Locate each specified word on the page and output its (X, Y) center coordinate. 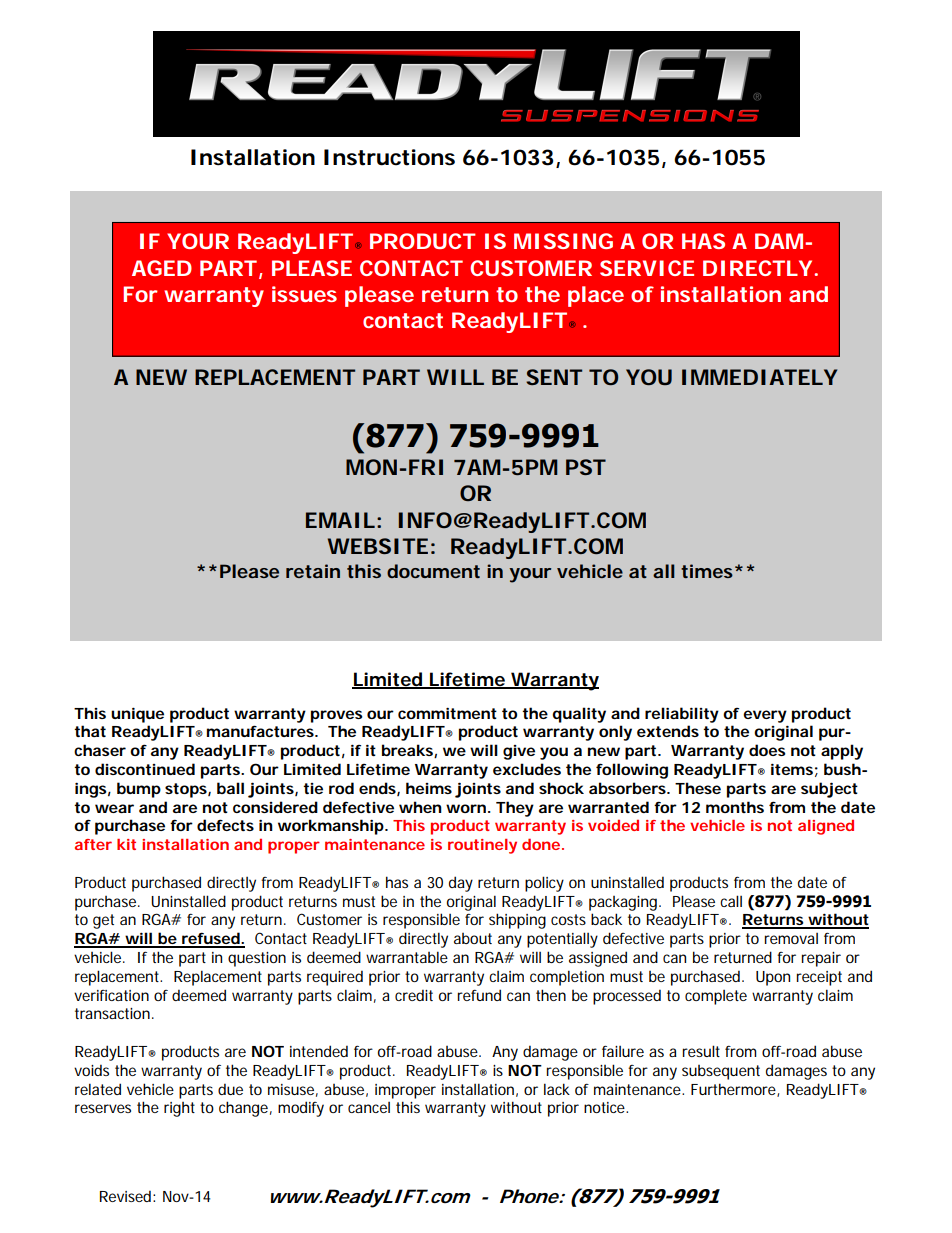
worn (466, 808)
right (179, 1109)
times (707, 571)
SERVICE (647, 268)
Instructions (389, 157)
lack (557, 1089)
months (735, 807)
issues (304, 294)
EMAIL (340, 520)
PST (586, 467)
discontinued (145, 769)
